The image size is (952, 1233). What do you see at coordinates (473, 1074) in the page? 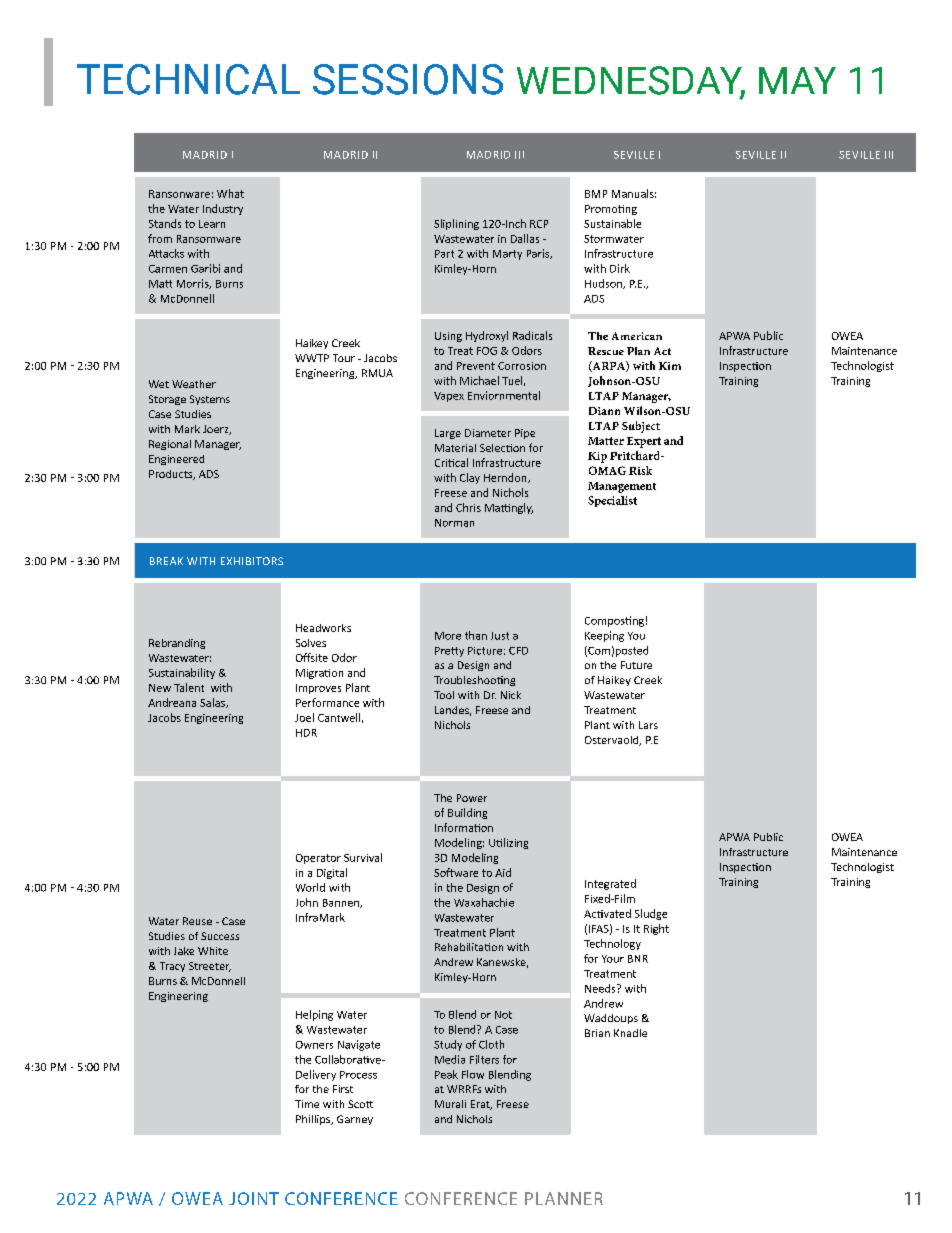
I see `Flow` at bounding box center [473, 1074].
